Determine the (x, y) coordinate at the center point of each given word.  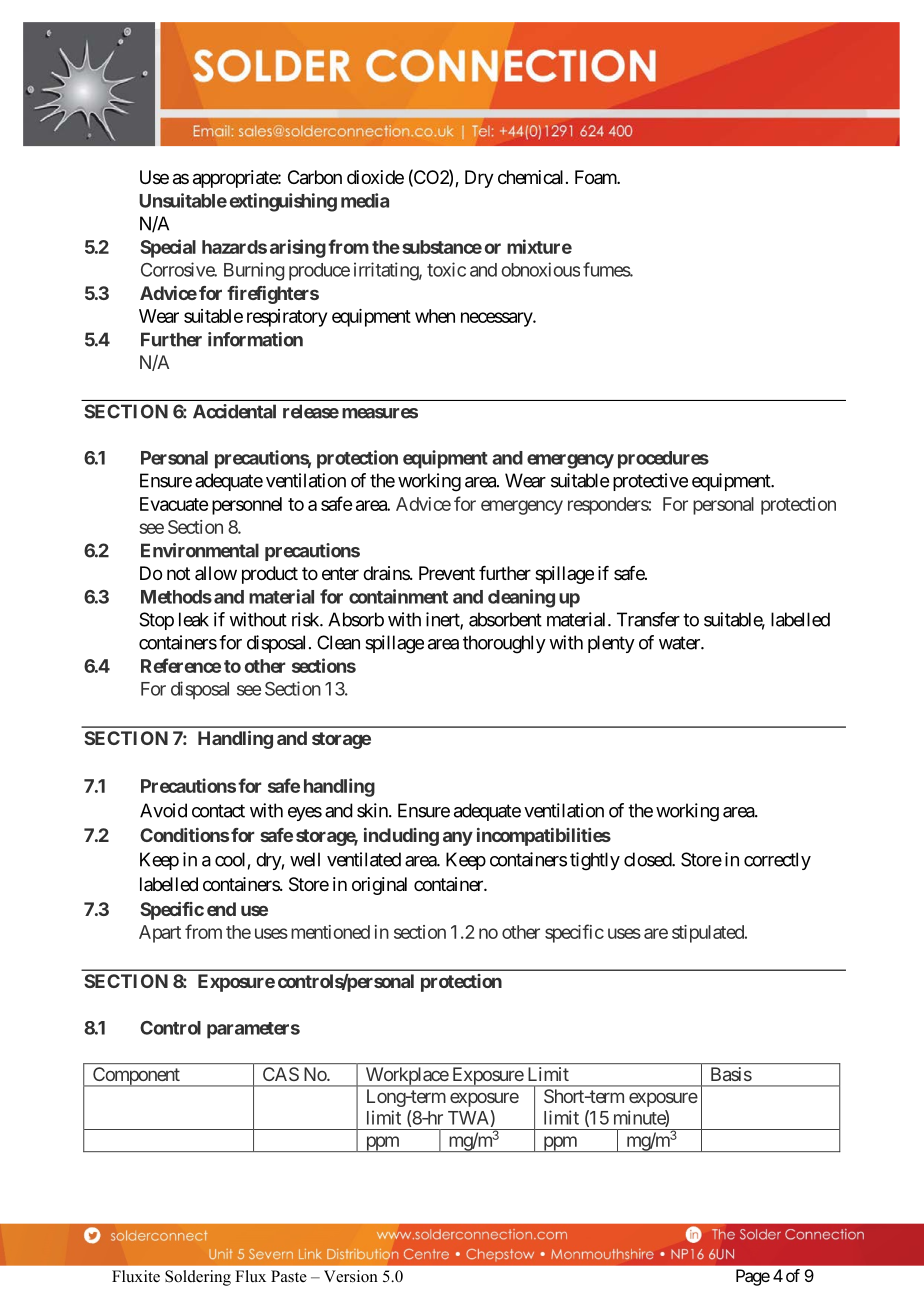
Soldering (198, 1278)
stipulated (709, 934)
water (680, 643)
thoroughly (504, 644)
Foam (596, 177)
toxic (446, 269)
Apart (160, 934)
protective (650, 482)
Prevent (447, 573)
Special (168, 248)
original (379, 886)
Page (753, 1277)
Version (351, 1276)
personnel (247, 506)
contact (218, 811)
